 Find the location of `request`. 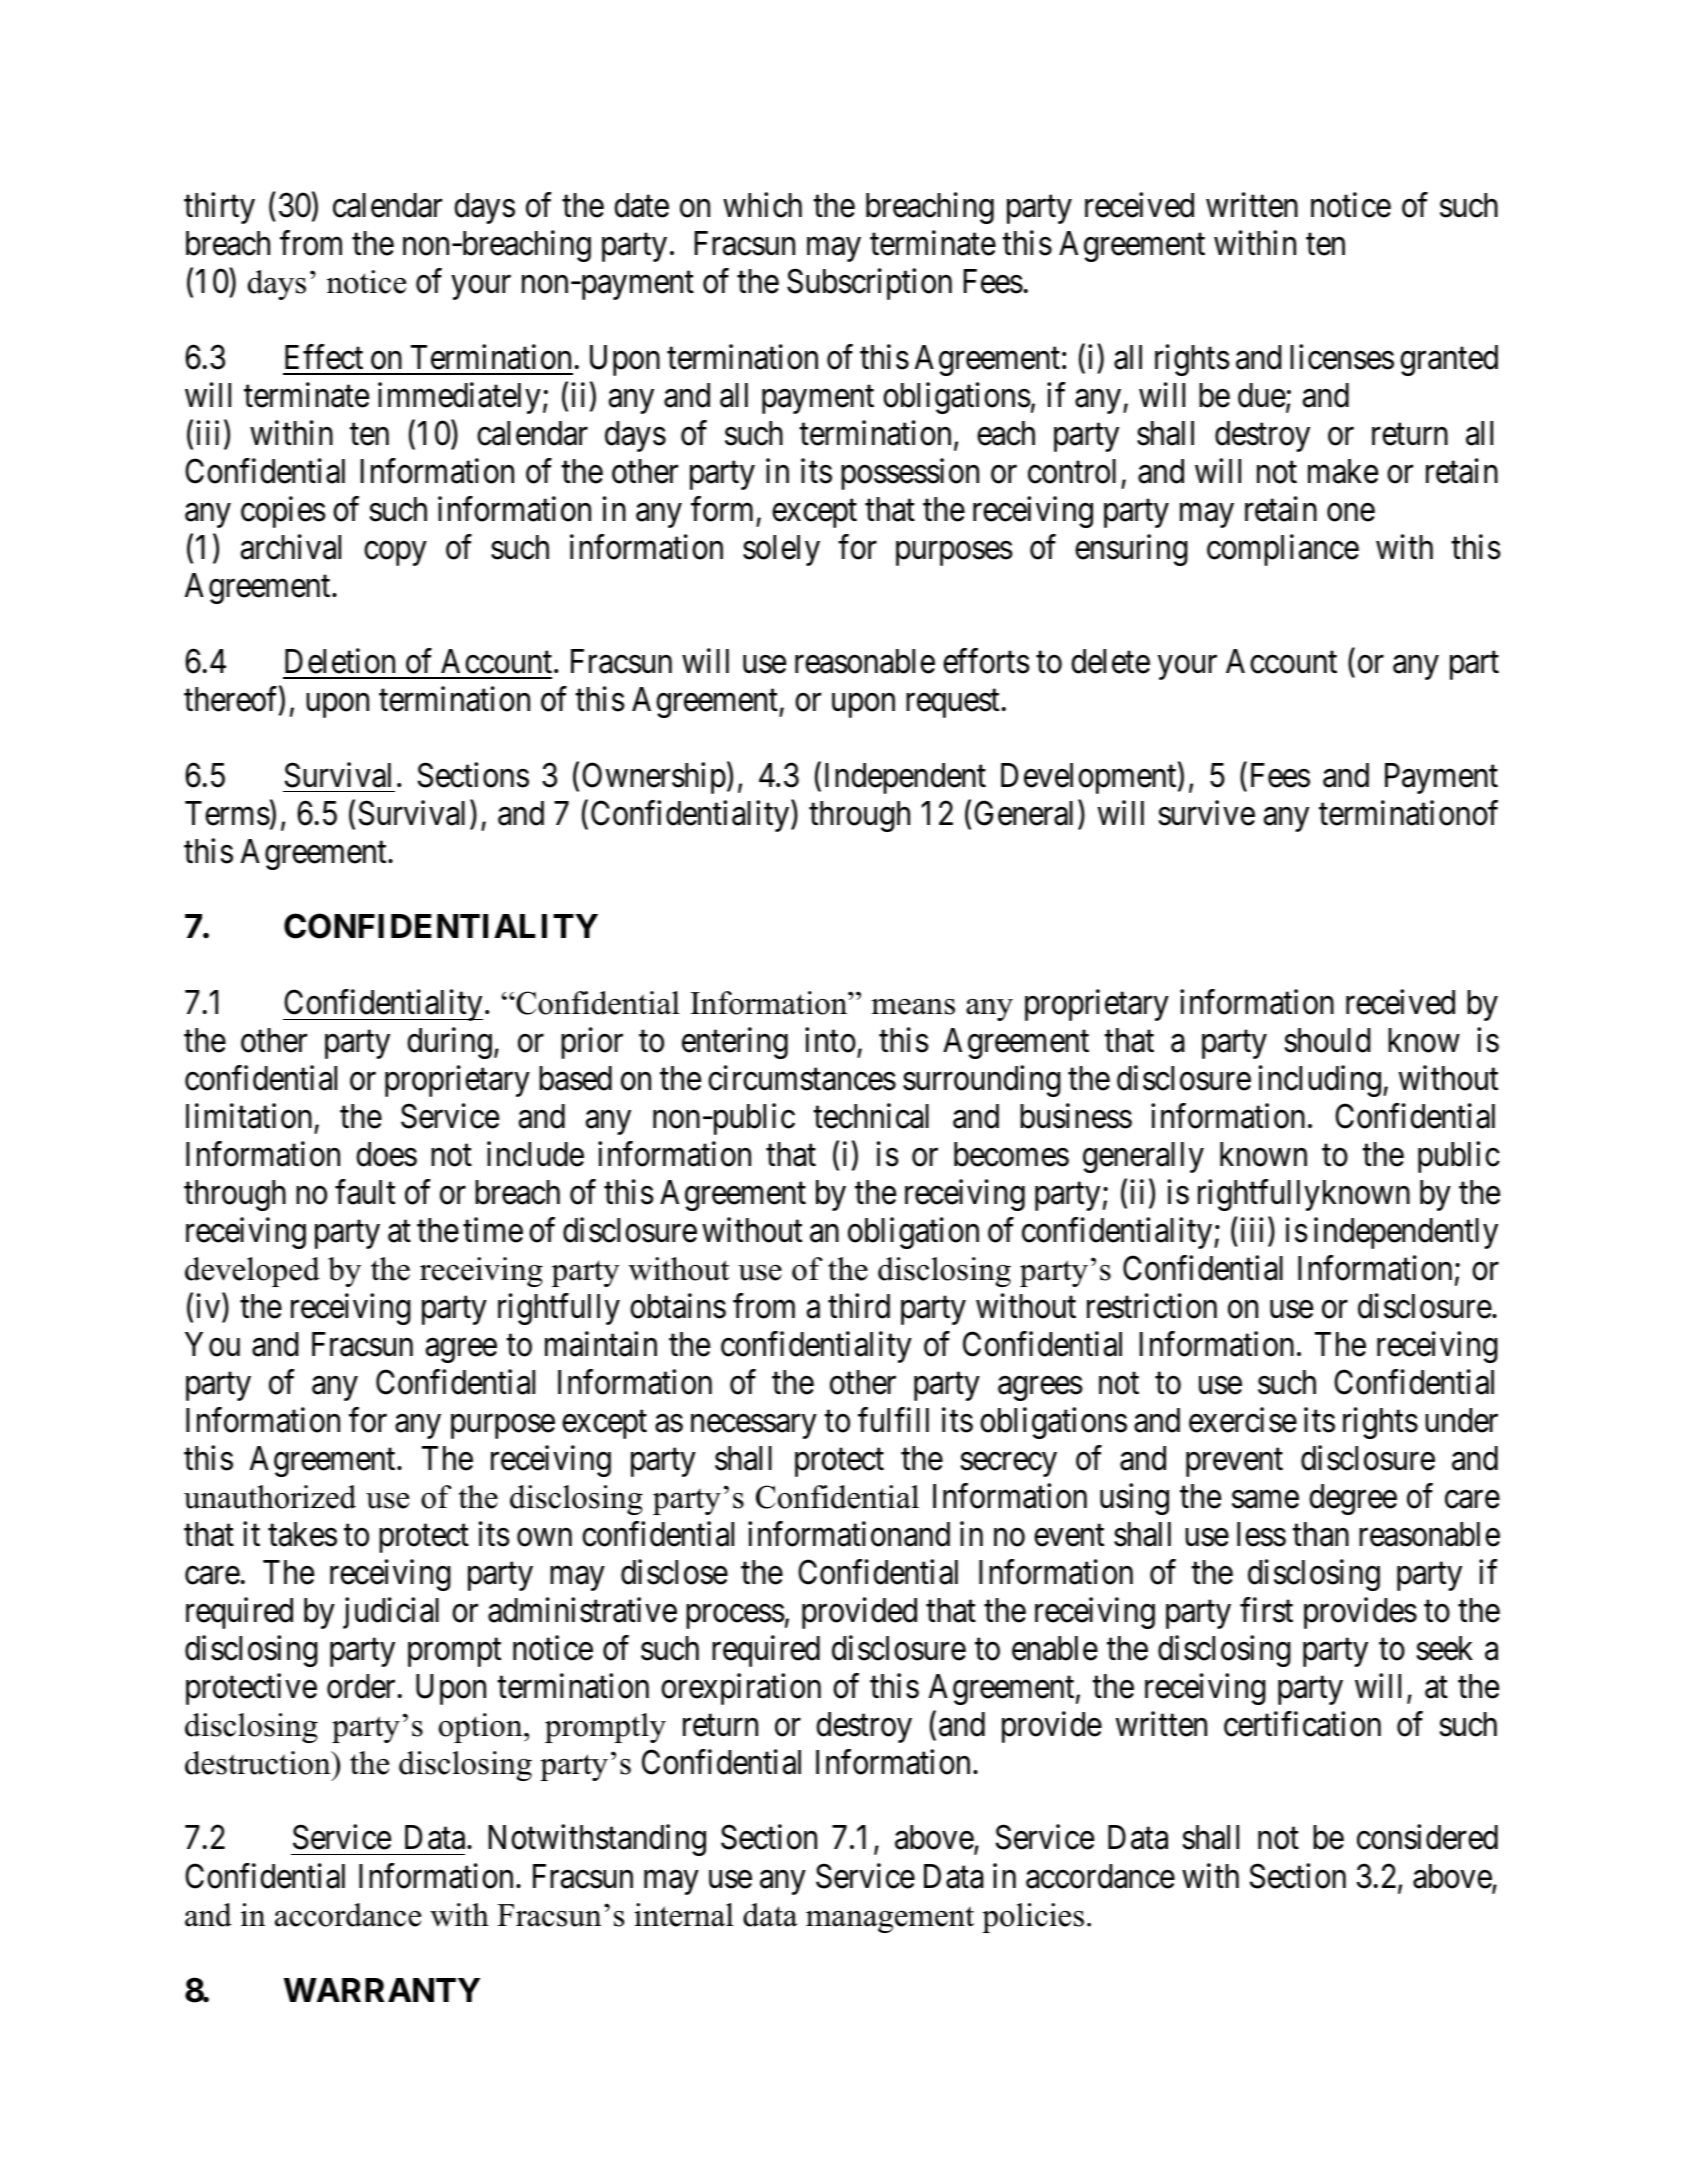

request is located at coordinates (952, 704).
